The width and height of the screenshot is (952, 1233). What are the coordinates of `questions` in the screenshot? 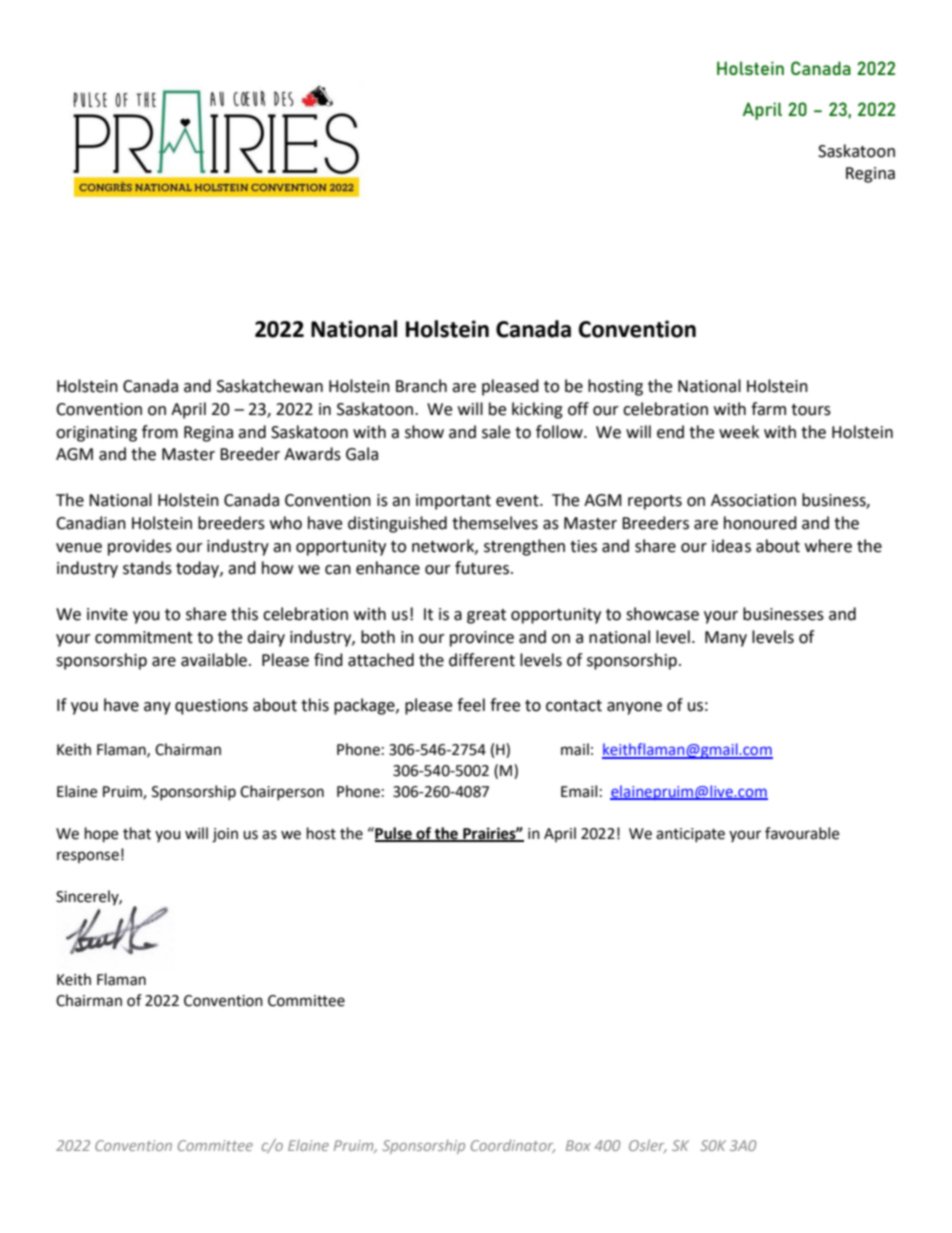 It's located at (211, 707).
